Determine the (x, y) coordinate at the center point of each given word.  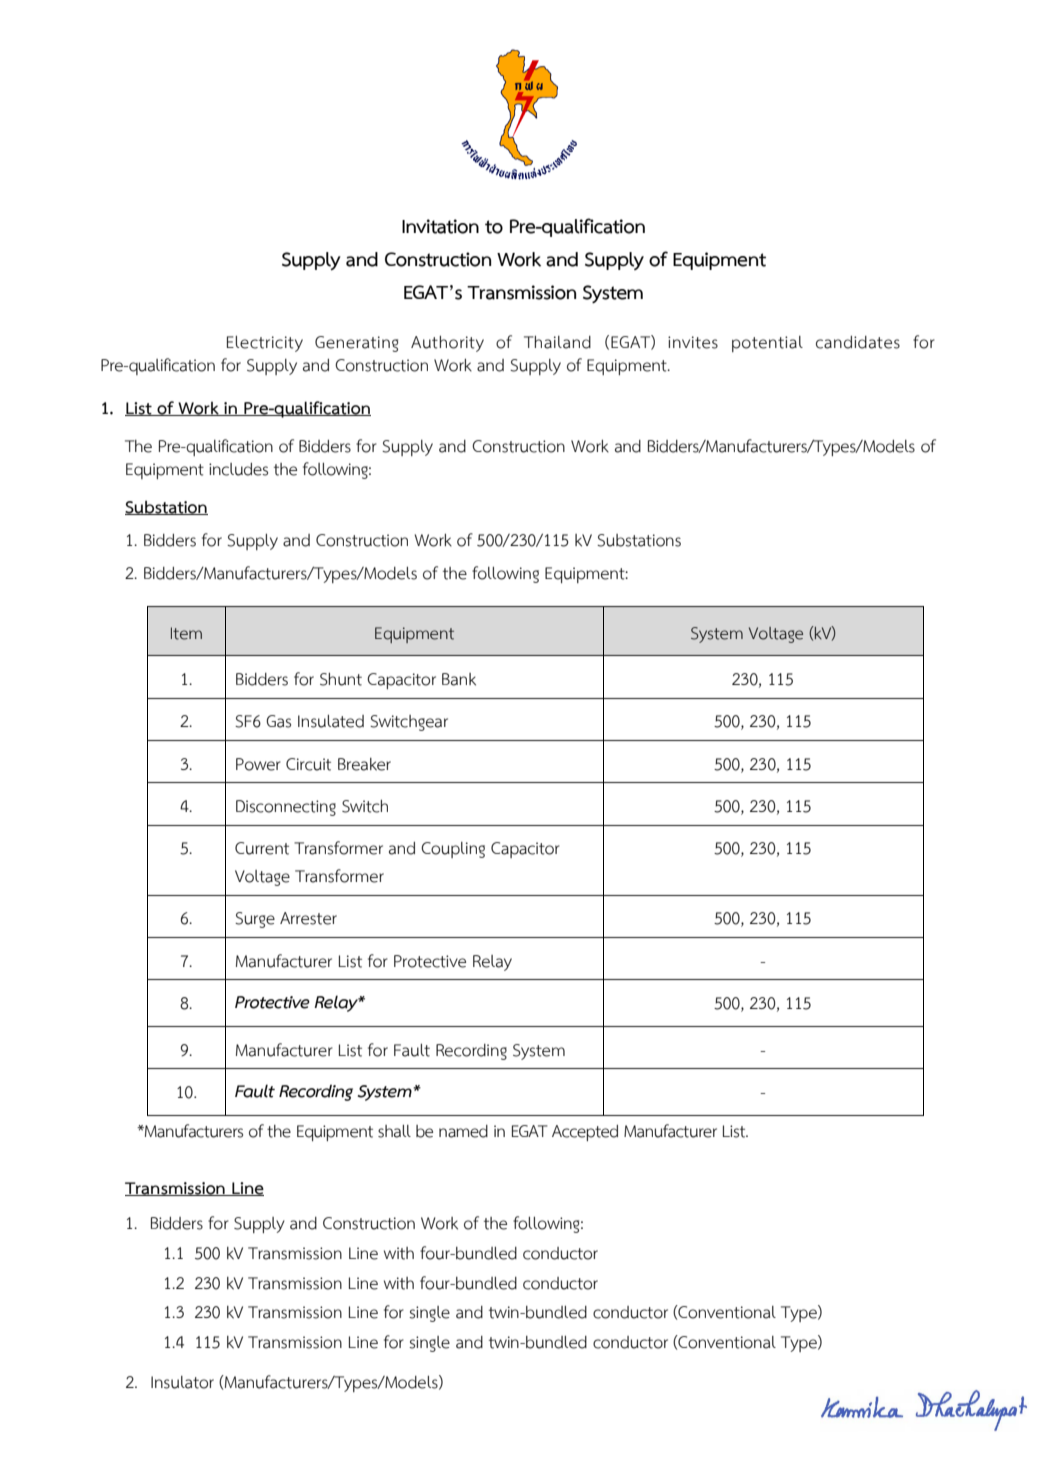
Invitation (440, 226)
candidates (858, 342)
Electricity (265, 344)
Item (186, 633)
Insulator (182, 1382)
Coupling (453, 850)
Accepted (585, 1133)
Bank (459, 679)
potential (767, 344)
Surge (255, 920)
